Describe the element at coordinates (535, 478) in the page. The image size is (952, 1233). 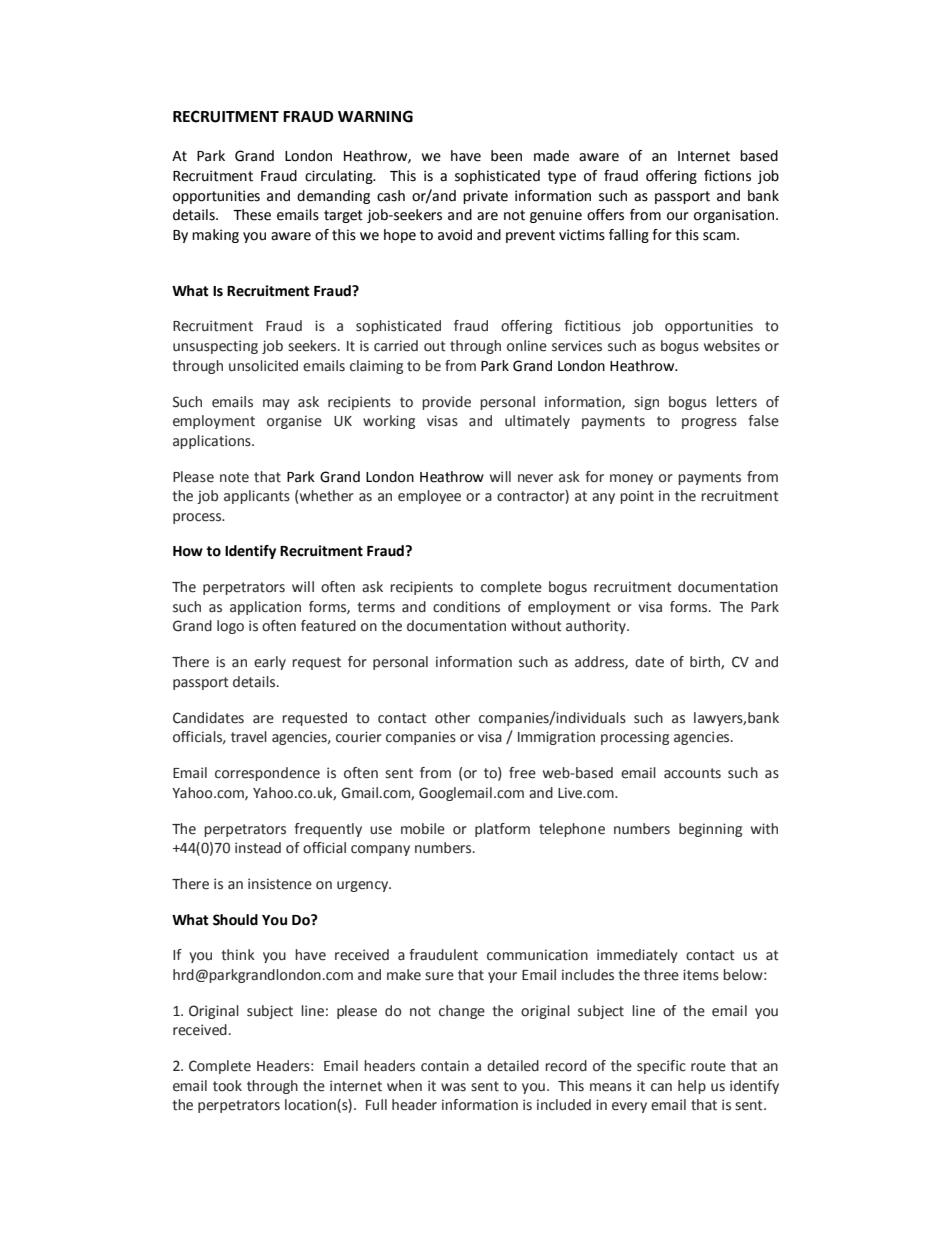
I see `never` at that location.
